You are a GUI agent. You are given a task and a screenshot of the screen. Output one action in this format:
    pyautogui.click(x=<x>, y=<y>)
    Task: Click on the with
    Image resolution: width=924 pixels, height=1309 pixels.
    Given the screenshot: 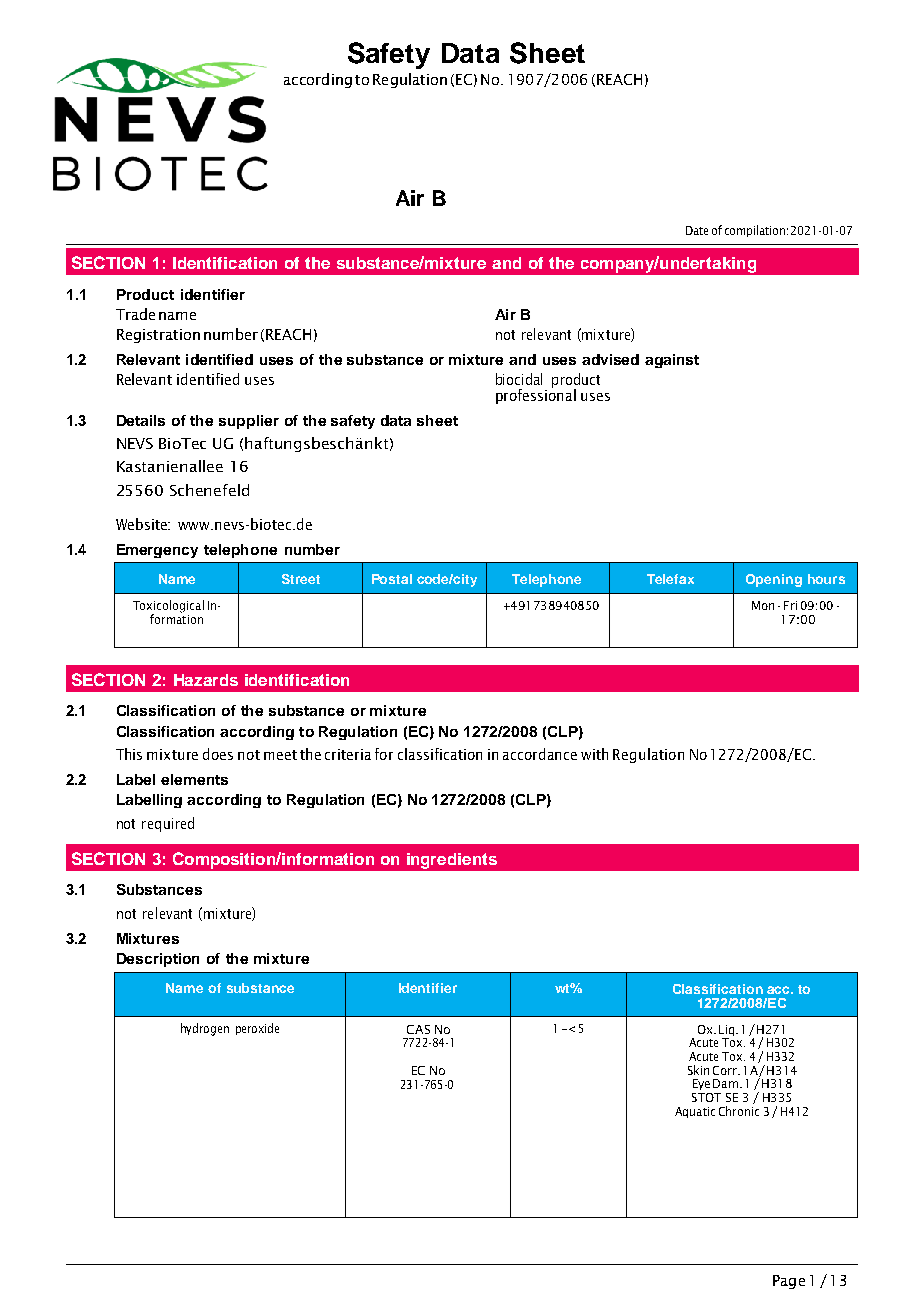 What is the action you would take?
    pyautogui.click(x=594, y=754)
